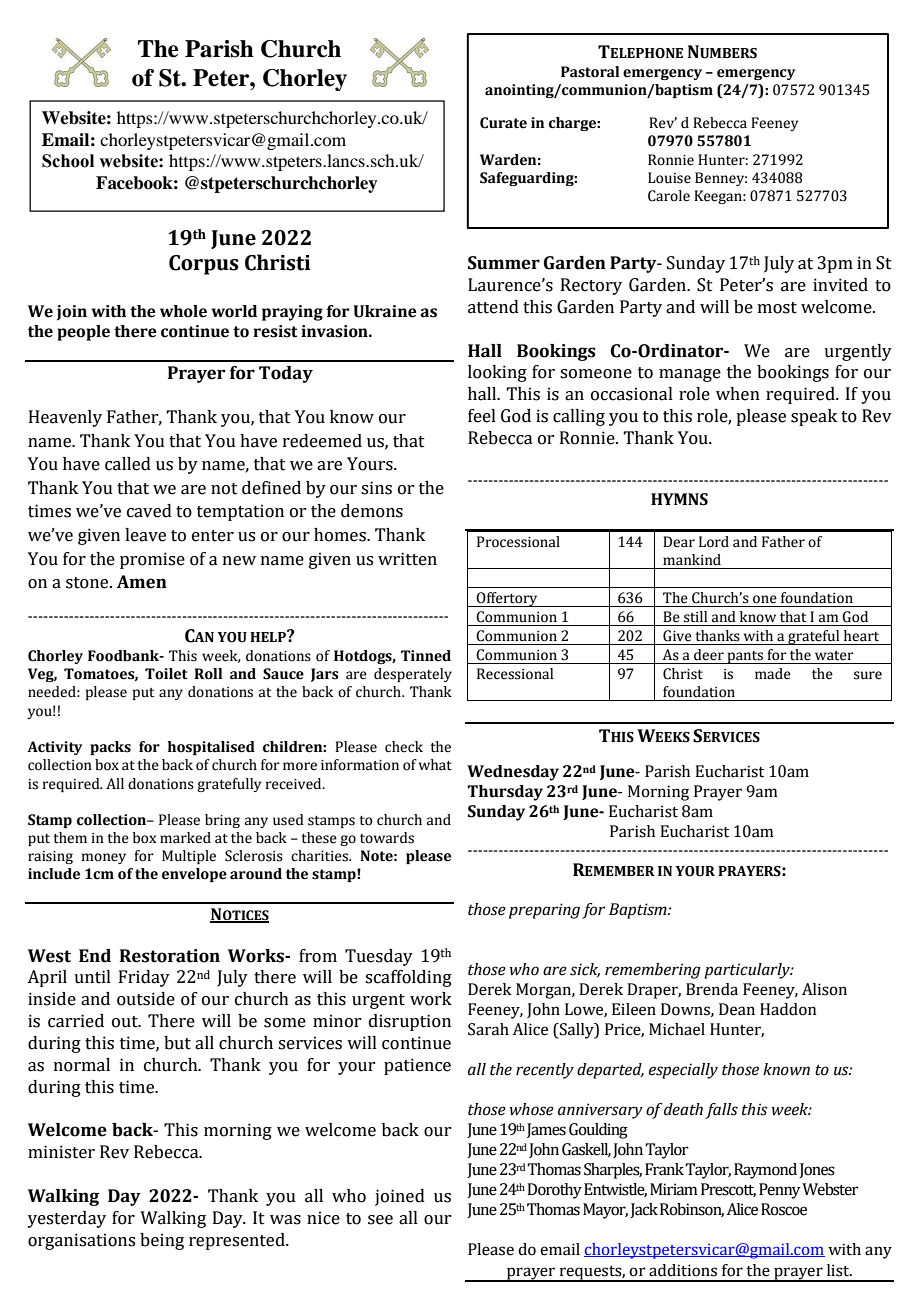 The height and width of the screenshot is (1307, 924). I want to click on being, so click(162, 1241).
